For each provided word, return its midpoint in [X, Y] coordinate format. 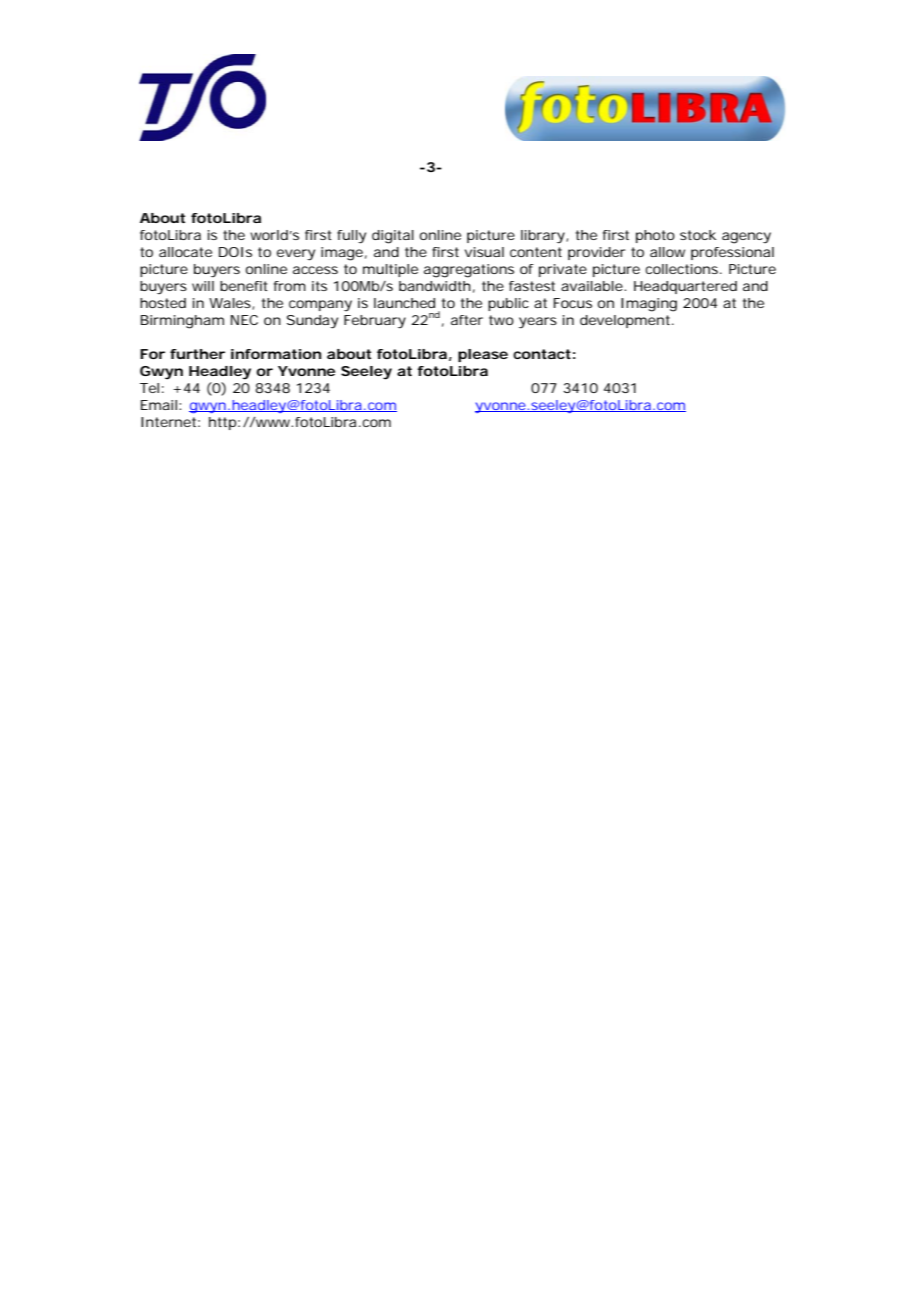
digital [393, 237]
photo [655, 236]
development [626, 321]
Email [159, 405]
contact [542, 354]
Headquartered [685, 287]
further [197, 354]
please [483, 355]
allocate [185, 252]
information [276, 354]
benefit [244, 286]
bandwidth [435, 286]
